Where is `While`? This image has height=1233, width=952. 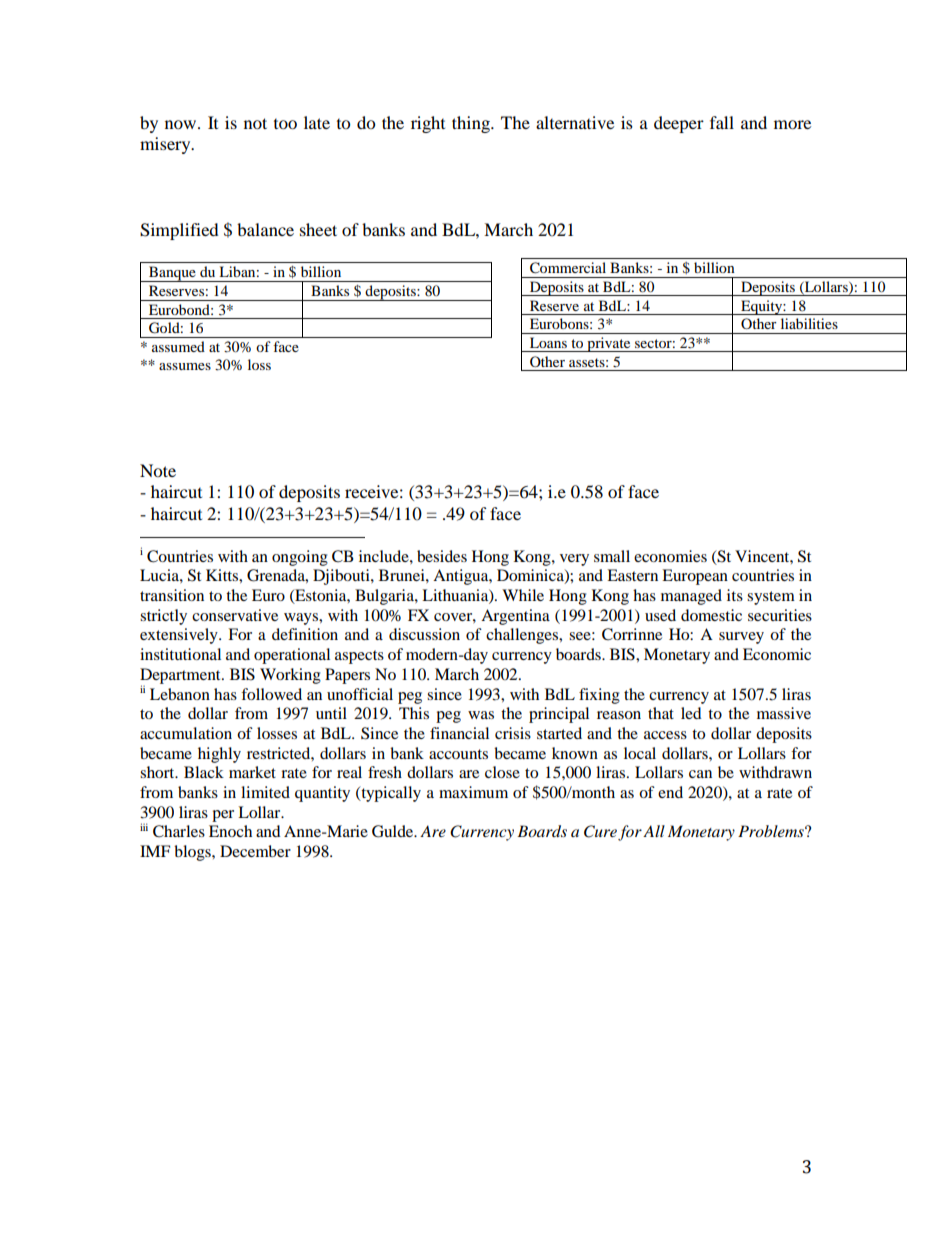 While is located at coordinates (523, 595).
